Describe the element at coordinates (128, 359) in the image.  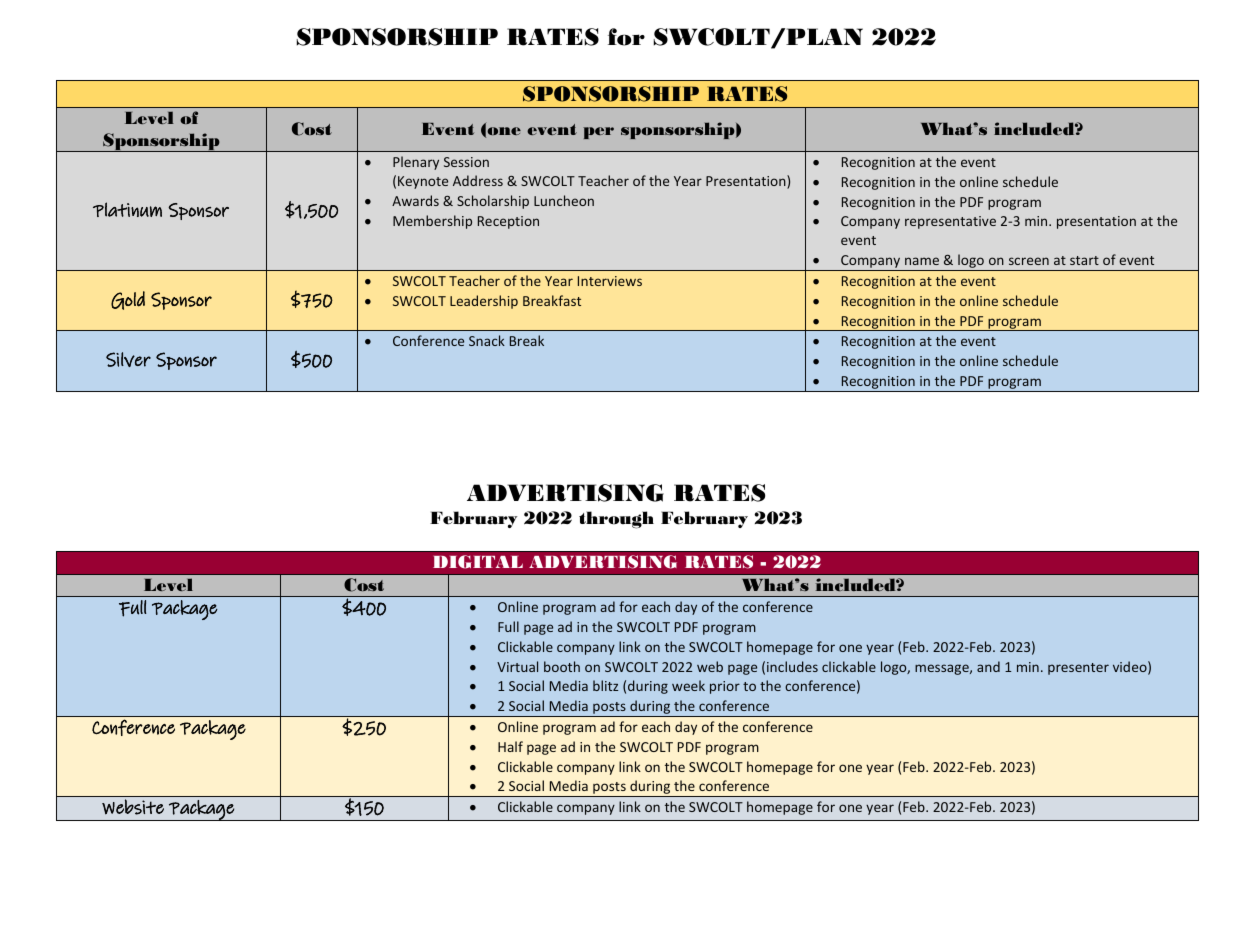
I see `Silver` at that location.
